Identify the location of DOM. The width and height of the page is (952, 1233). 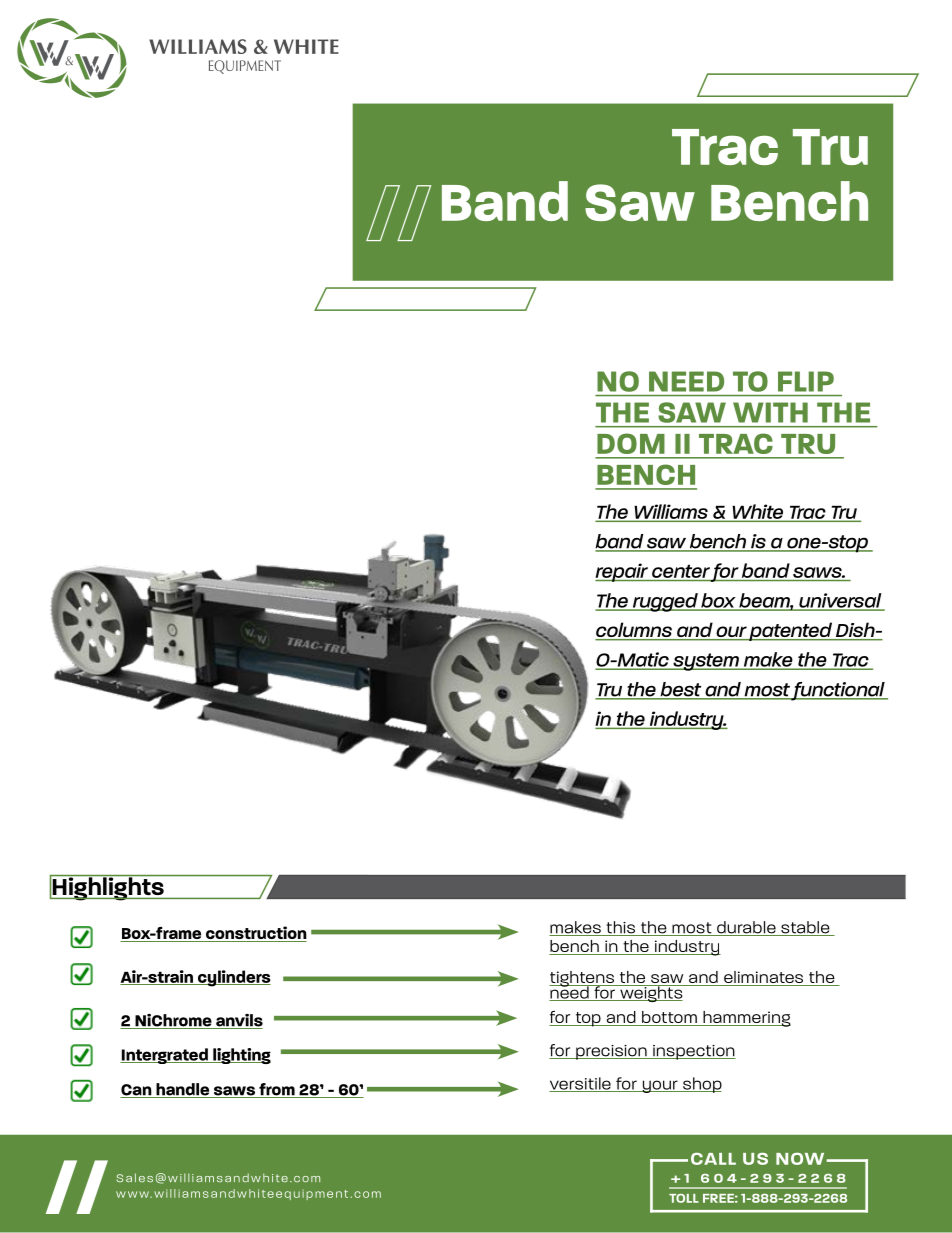
(631, 443).
